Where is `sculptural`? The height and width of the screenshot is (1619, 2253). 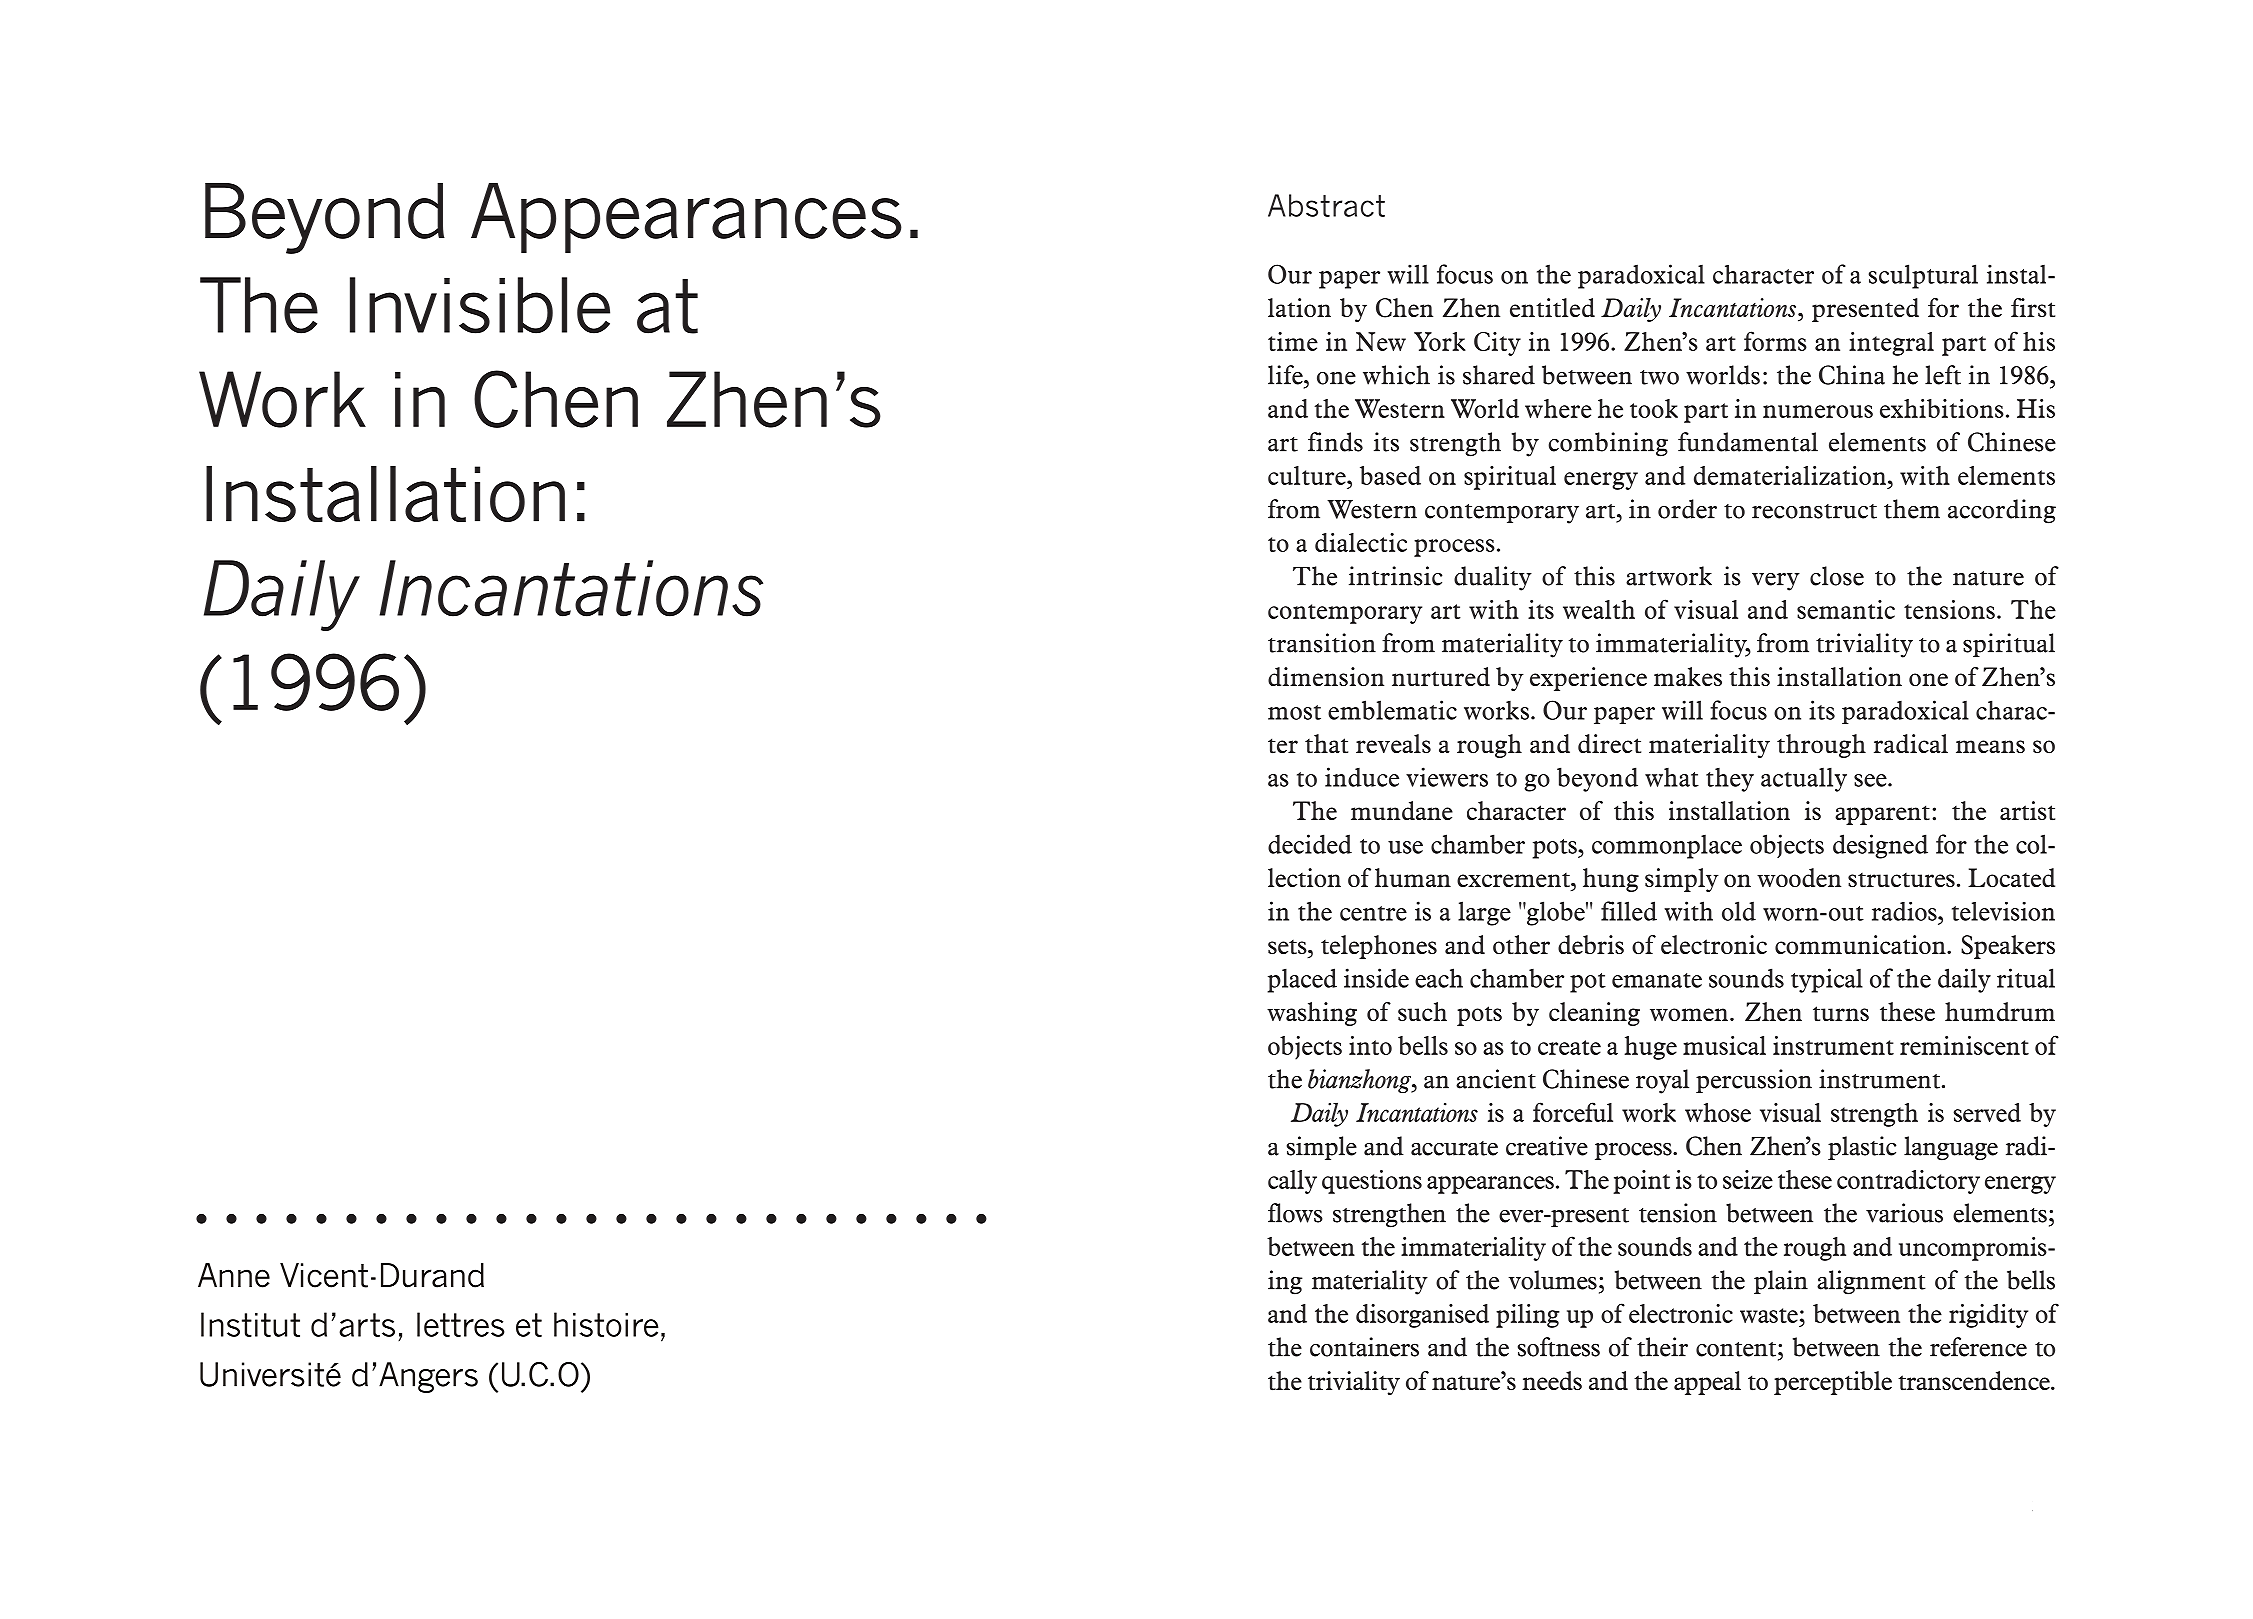
sculptural is located at coordinates (1923, 276).
